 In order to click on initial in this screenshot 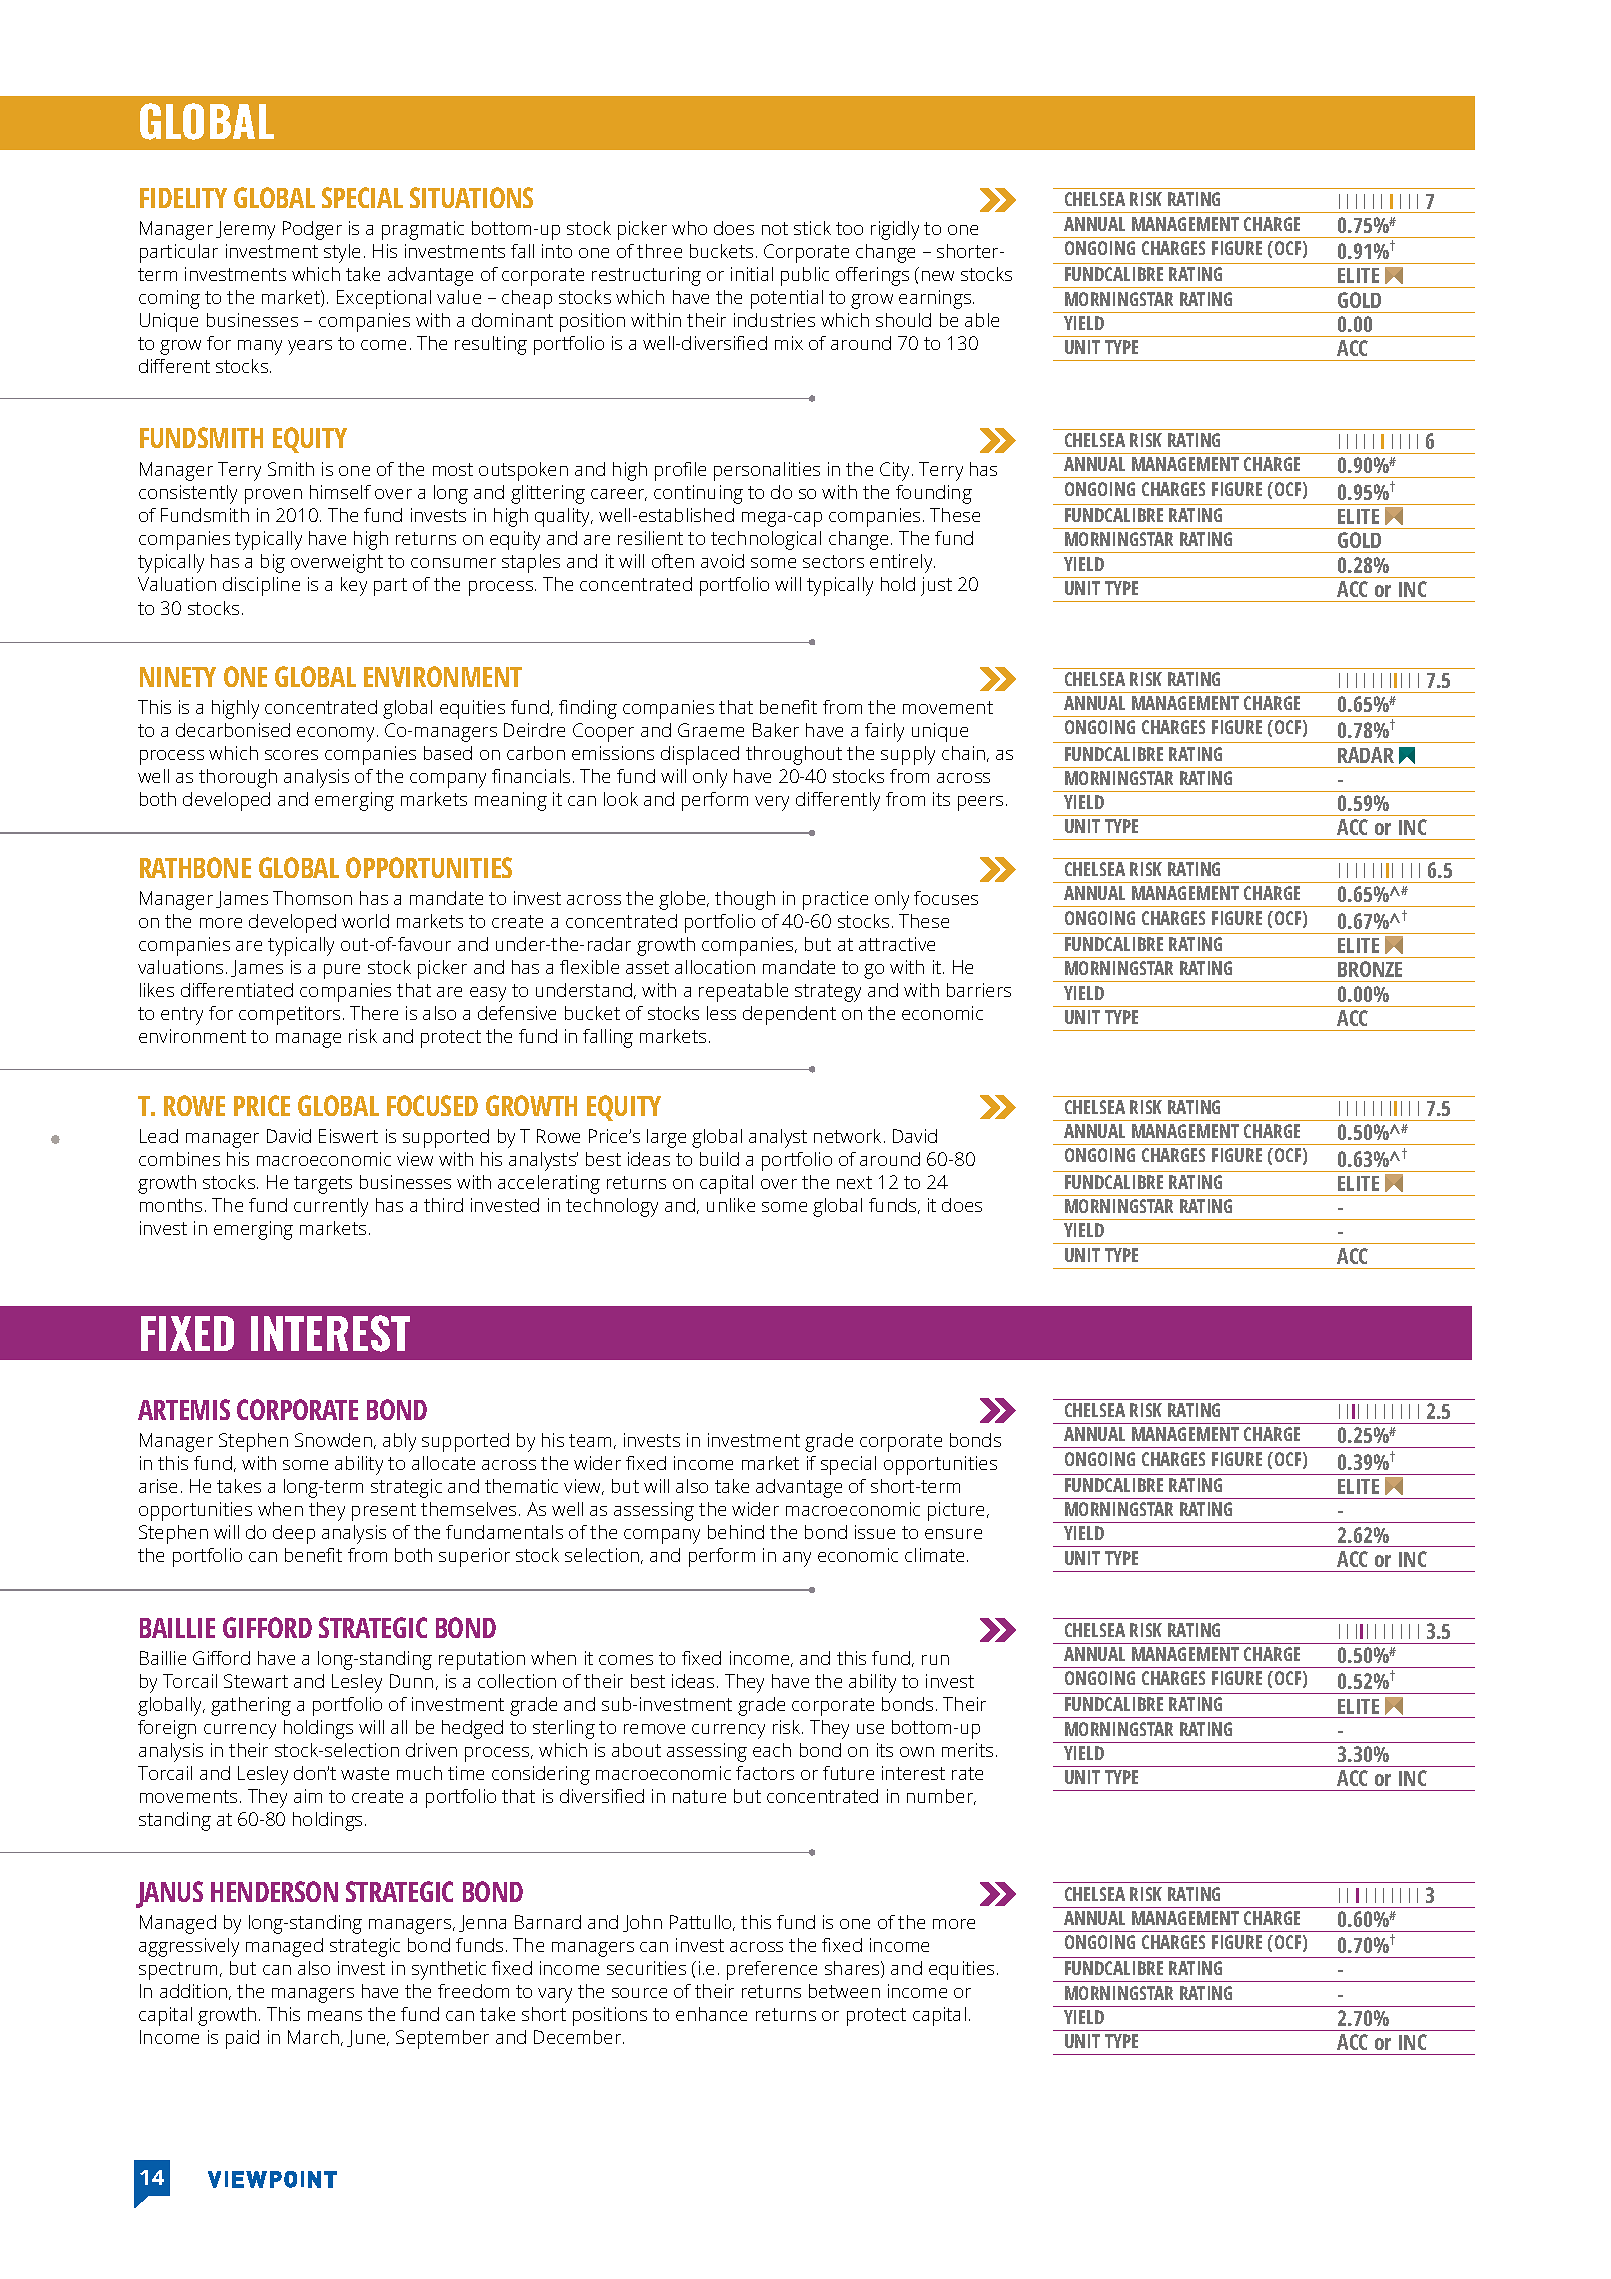, I will do `click(752, 274)`.
